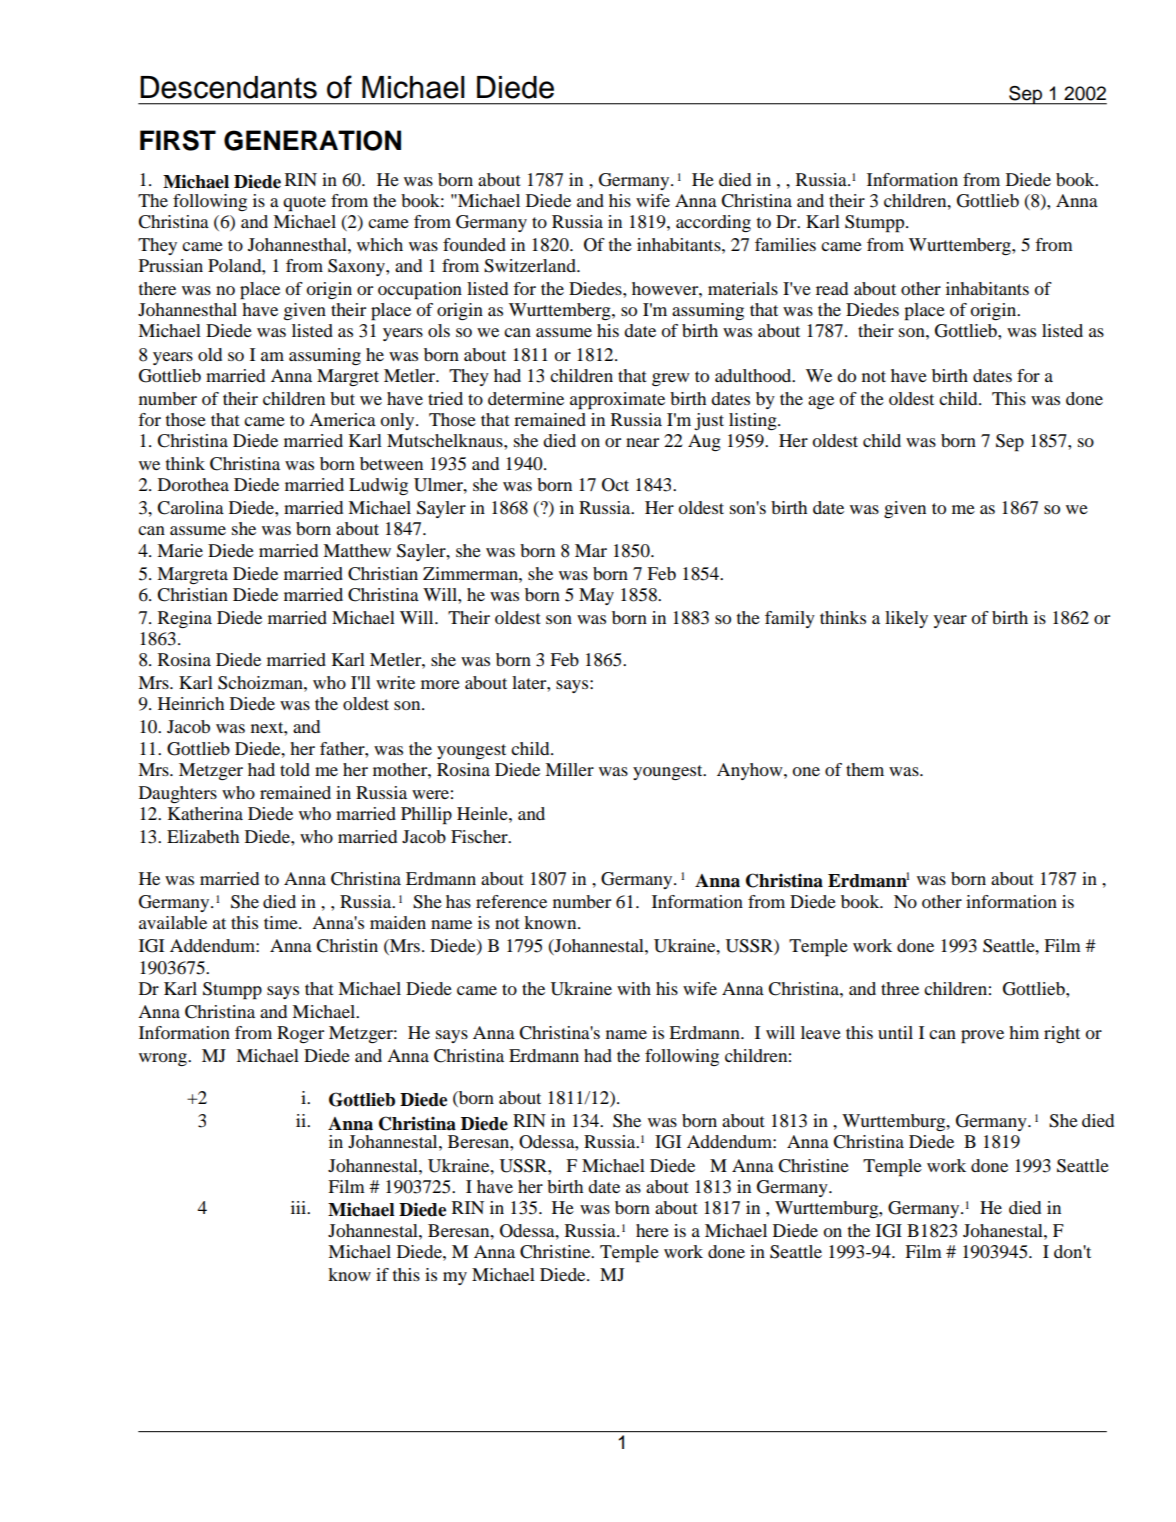 Image resolution: width=1176 pixels, height=1522 pixels. Describe the element at coordinates (713, 223) in the screenshot. I see `according` at that location.
